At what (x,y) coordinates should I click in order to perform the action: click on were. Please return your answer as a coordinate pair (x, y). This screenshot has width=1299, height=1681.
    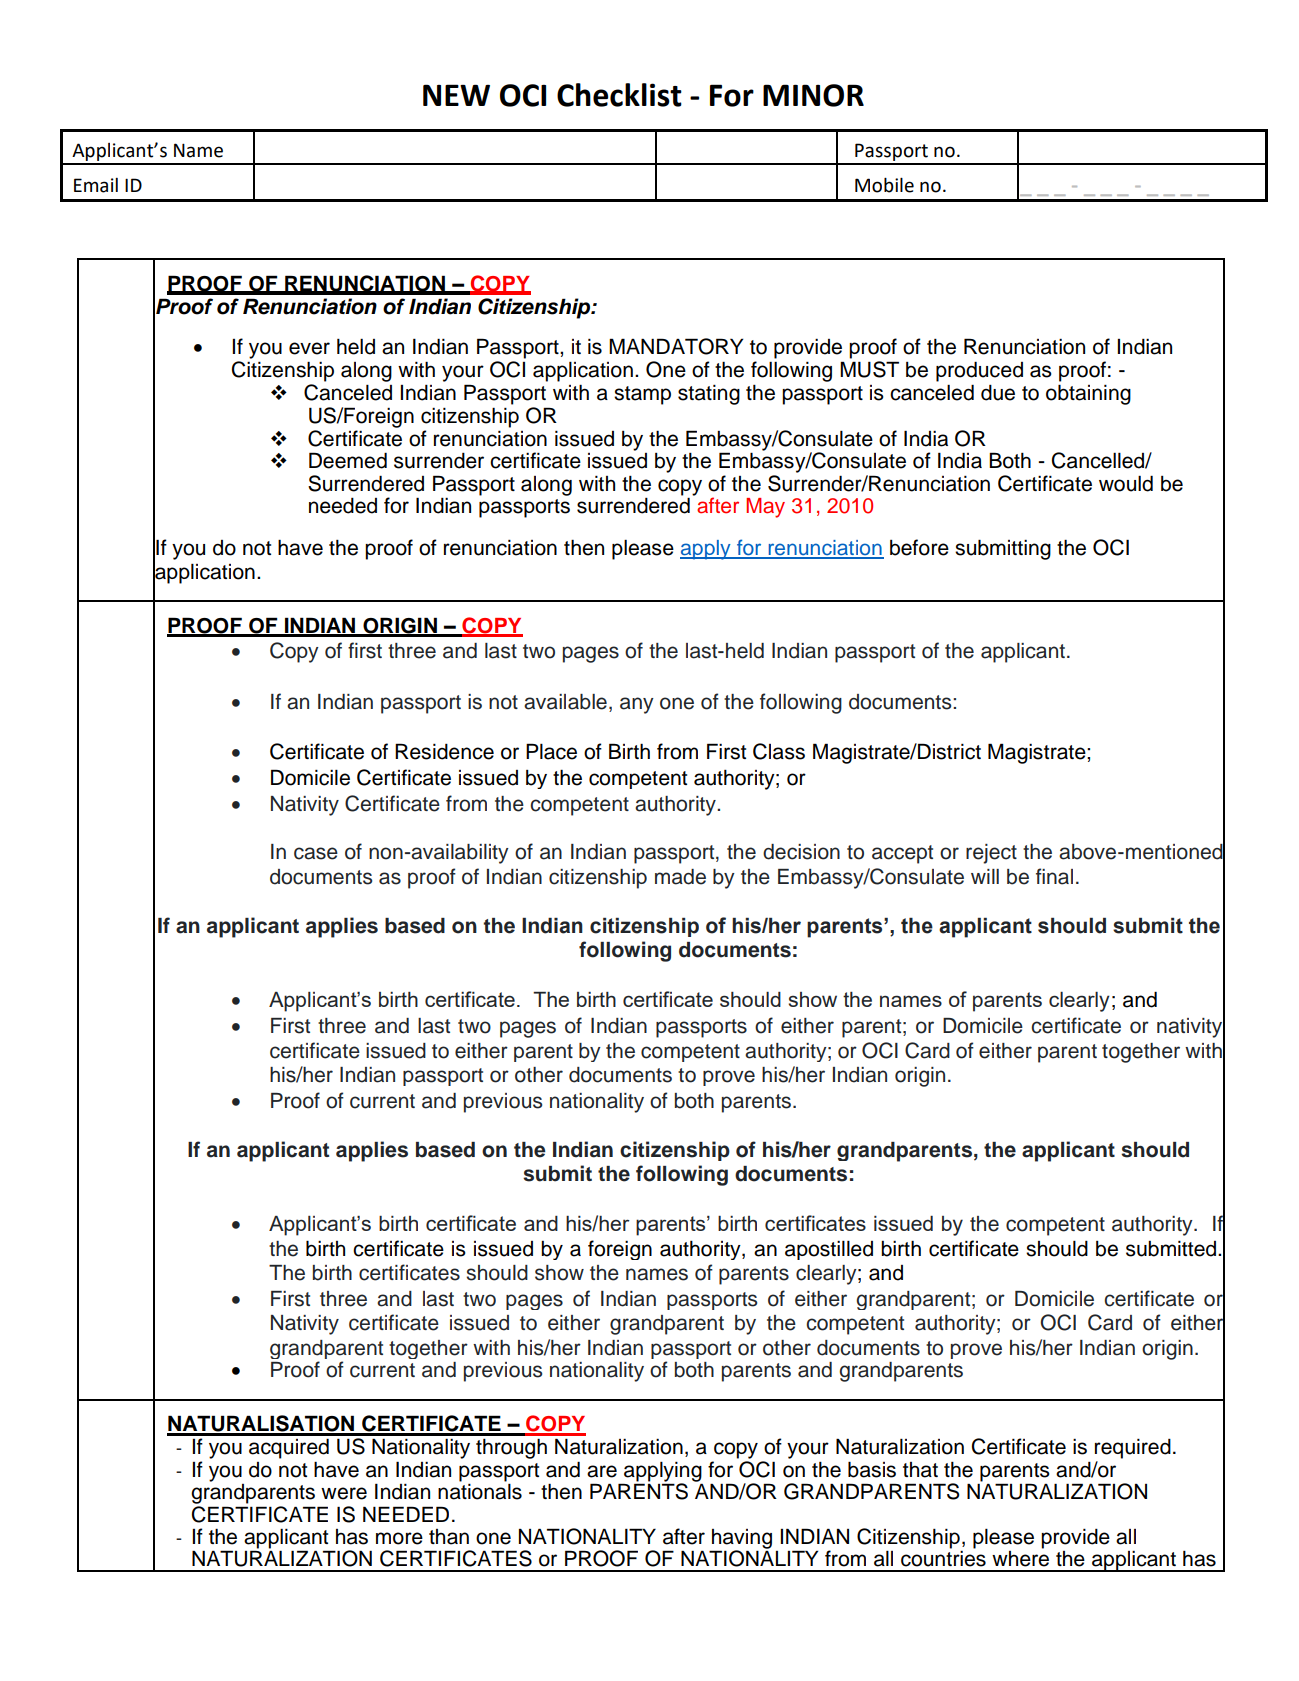
    Looking at the image, I should click on (344, 1493).
